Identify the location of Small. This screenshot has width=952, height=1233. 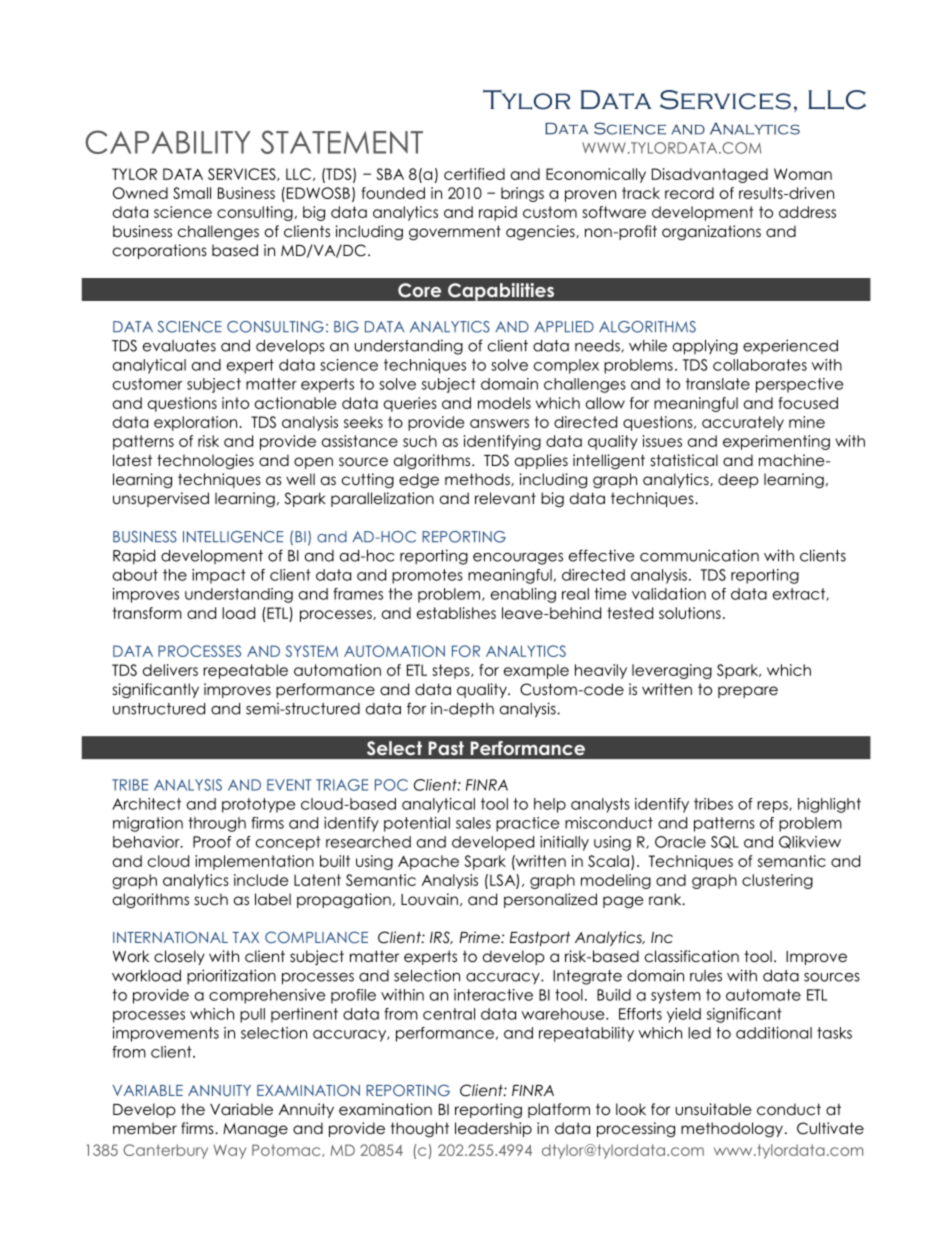
(192, 193).
